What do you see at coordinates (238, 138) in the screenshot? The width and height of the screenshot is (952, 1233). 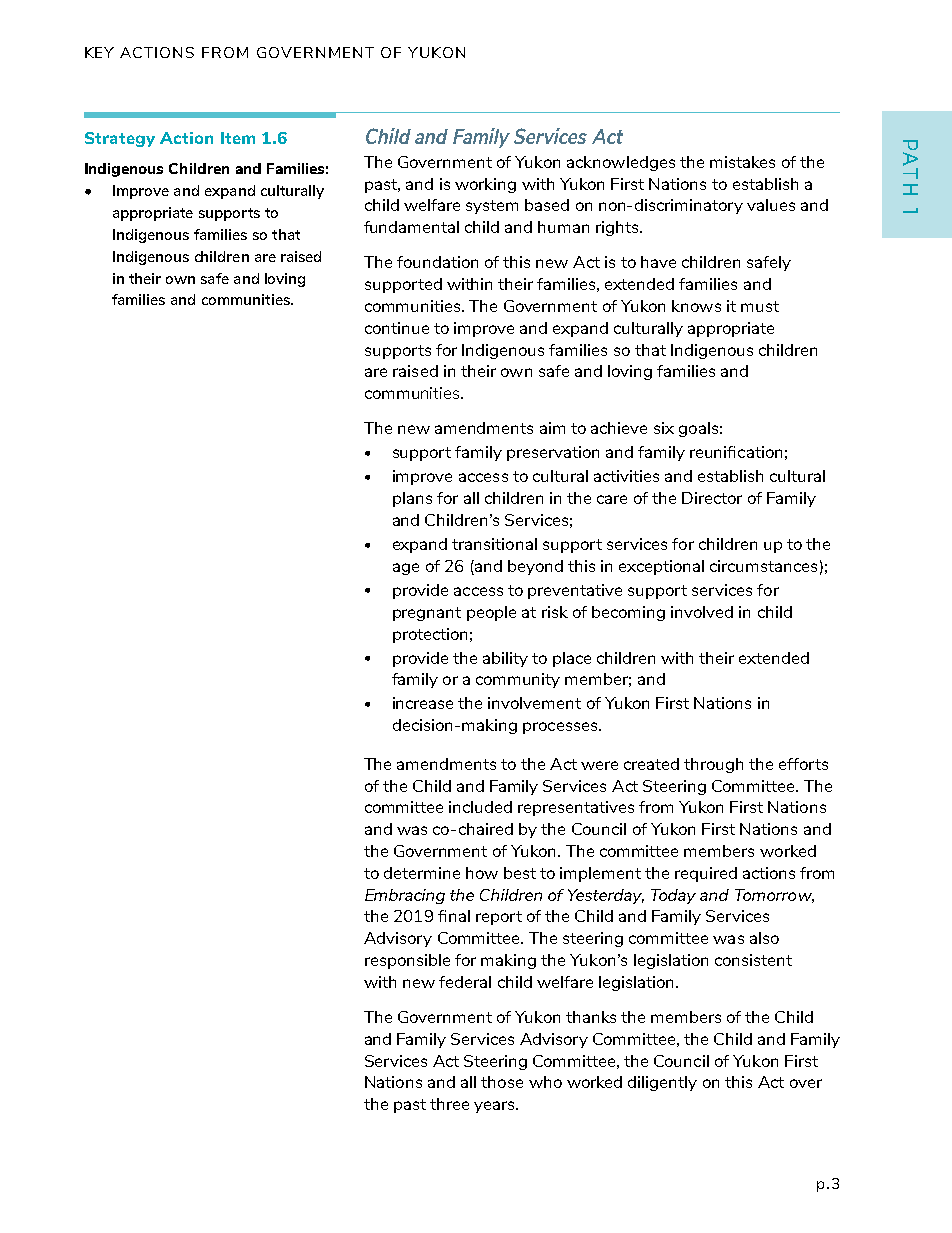 I see `Item` at bounding box center [238, 138].
